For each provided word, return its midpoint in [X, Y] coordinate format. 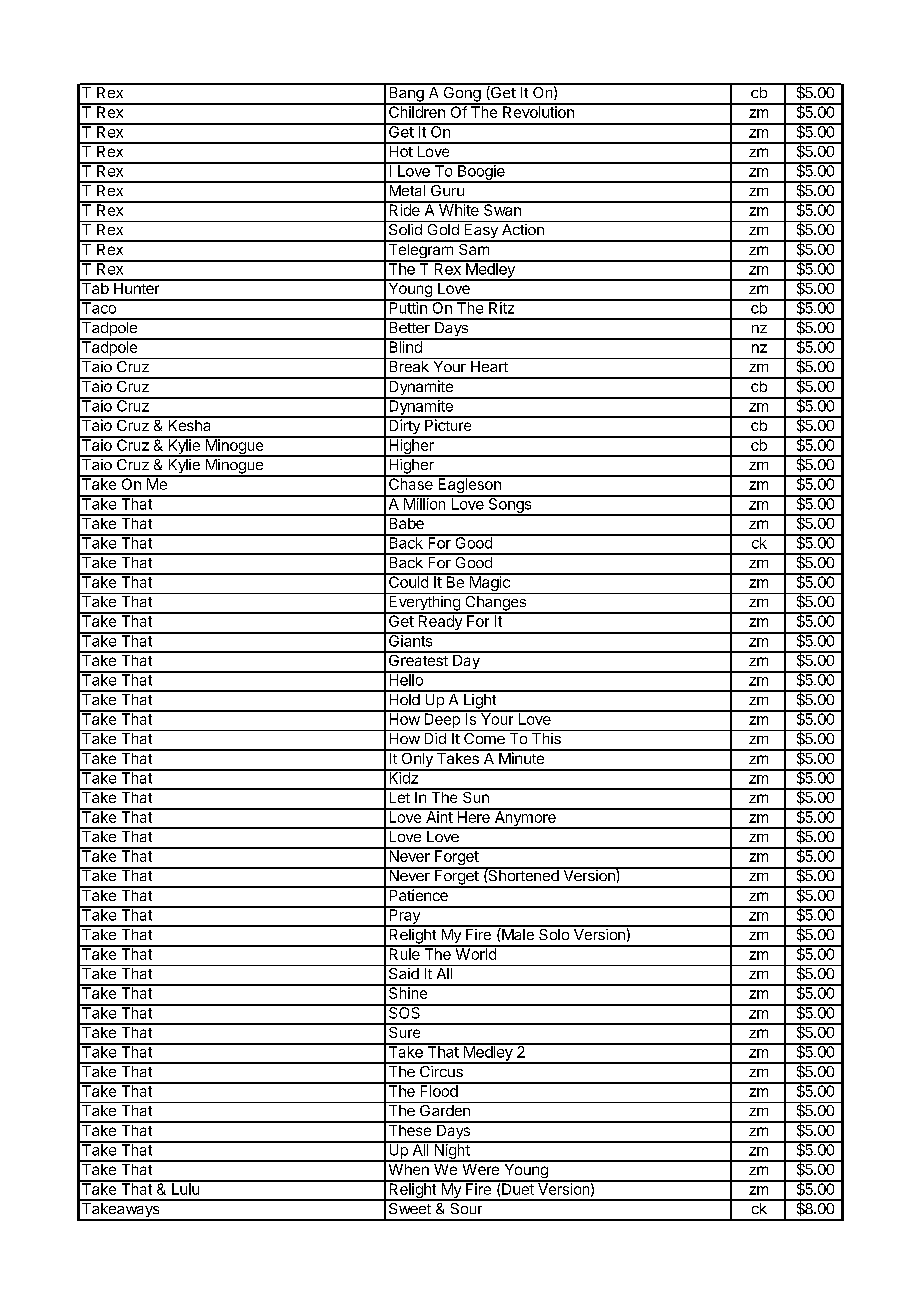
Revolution [538, 111]
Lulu [185, 1188]
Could [408, 581]
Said [404, 972]
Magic [489, 584]
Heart [489, 366]
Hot [400, 150]
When [408, 1168]
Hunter [137, 287]
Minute [521, 757]
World [475, 953]
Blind [405, 346]
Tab [95, 287]
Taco [99, 307]
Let [399, 796]
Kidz [403, 777]
